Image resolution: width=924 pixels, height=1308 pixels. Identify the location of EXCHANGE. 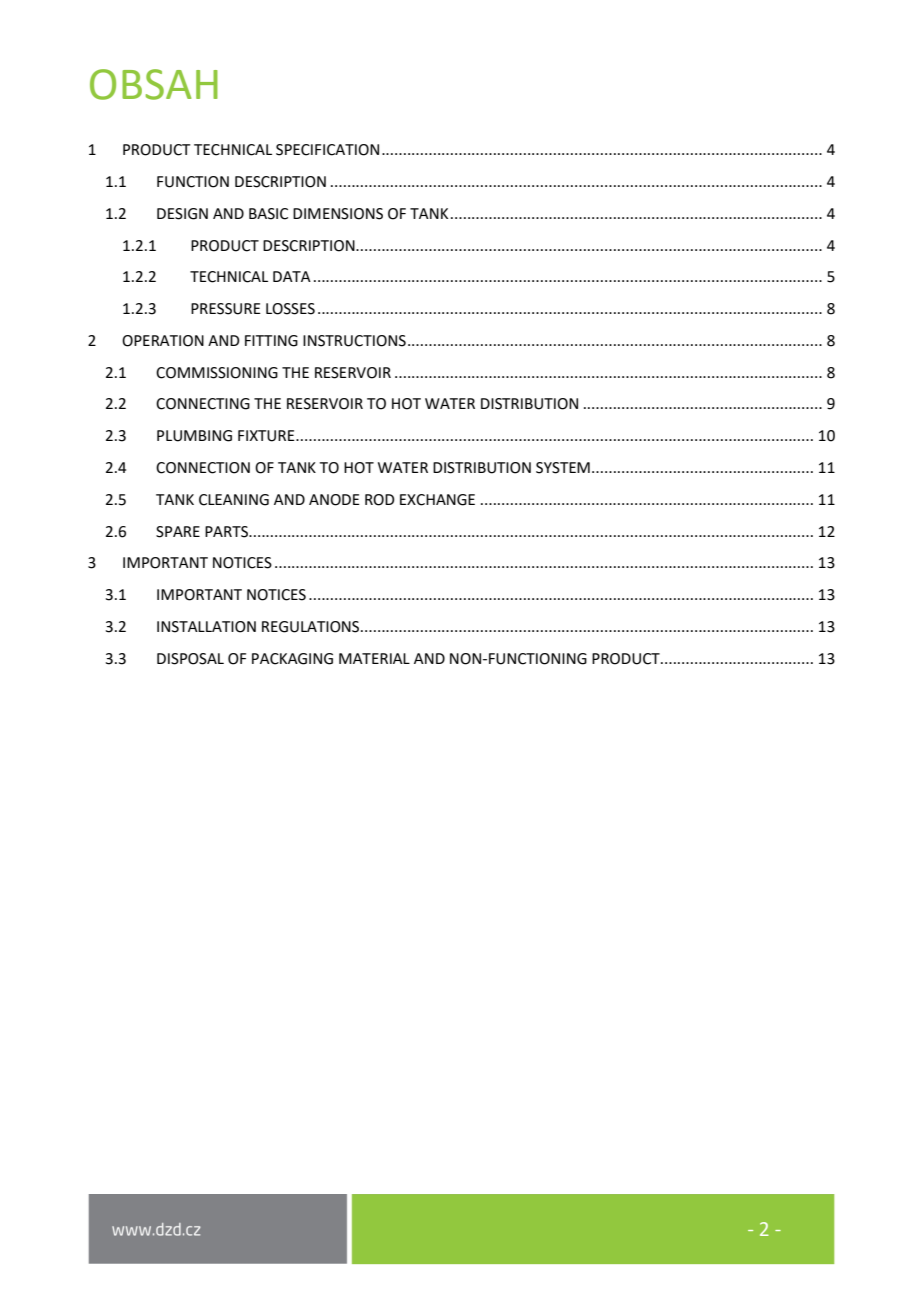
(437, 500).
